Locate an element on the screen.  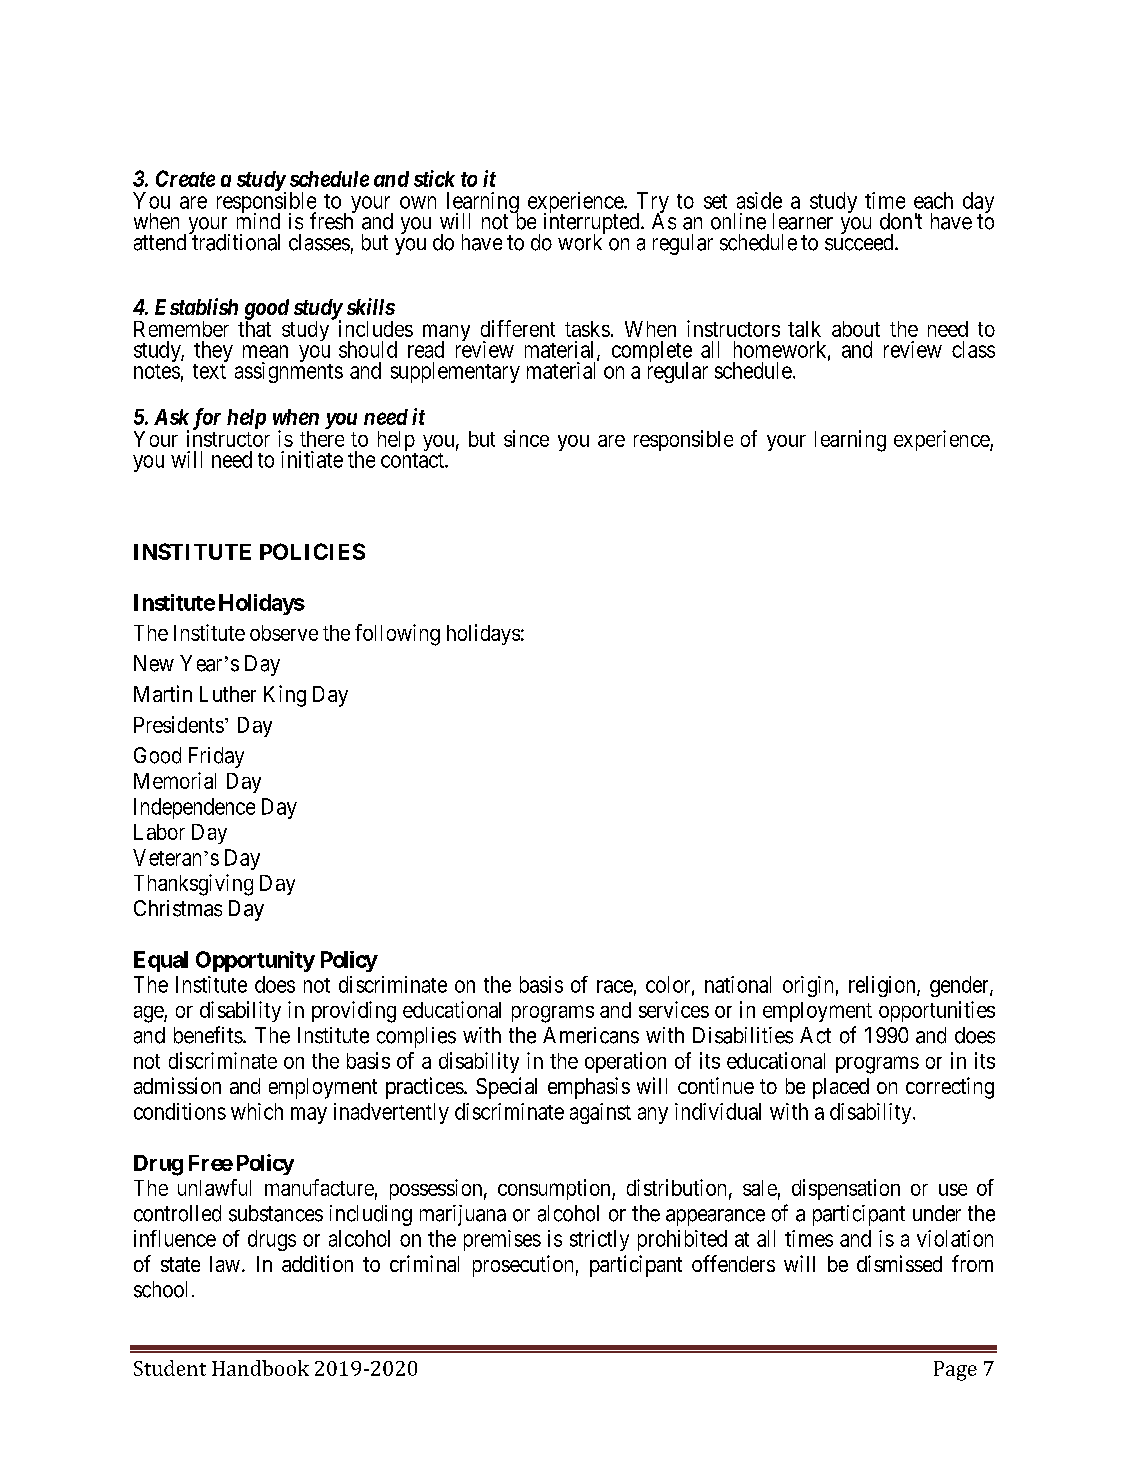
interrupted is located at coordinates (593, 224).
